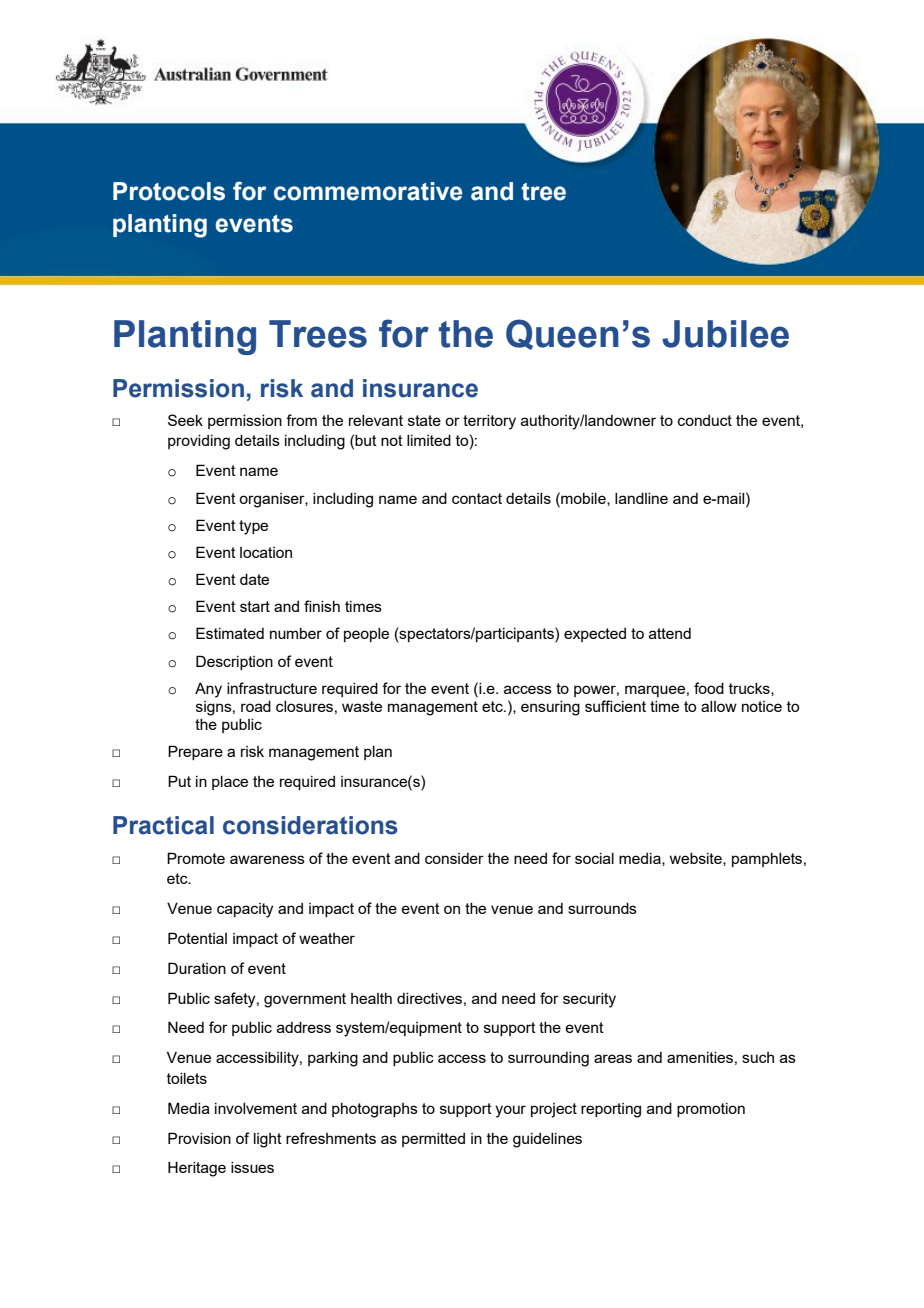  What do you see at coordinates (245, 910) in the document?
I see `capacity` at bounding box center [245, 910].
